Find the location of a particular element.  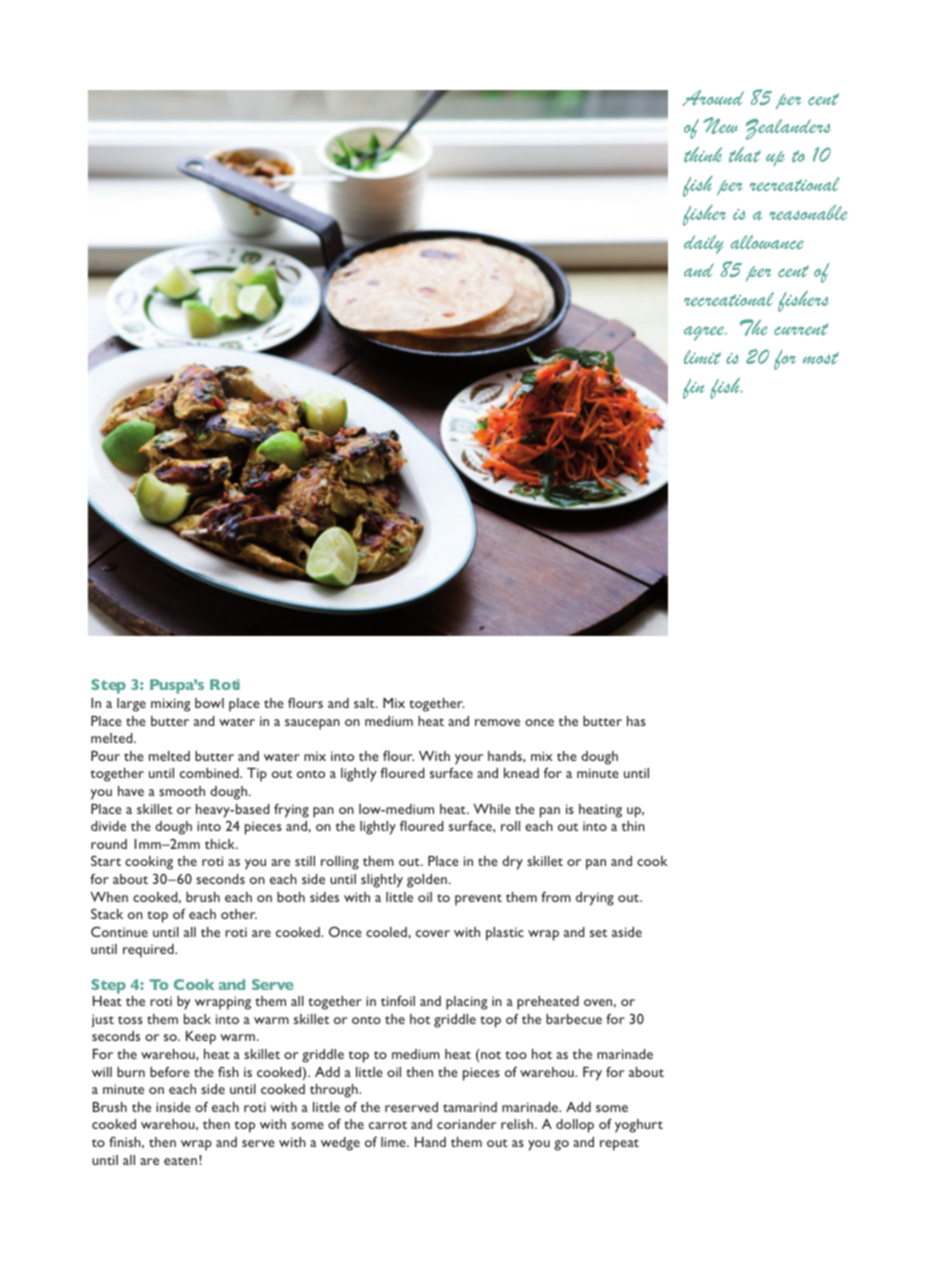

limit is located at coordinates (702, 357).
